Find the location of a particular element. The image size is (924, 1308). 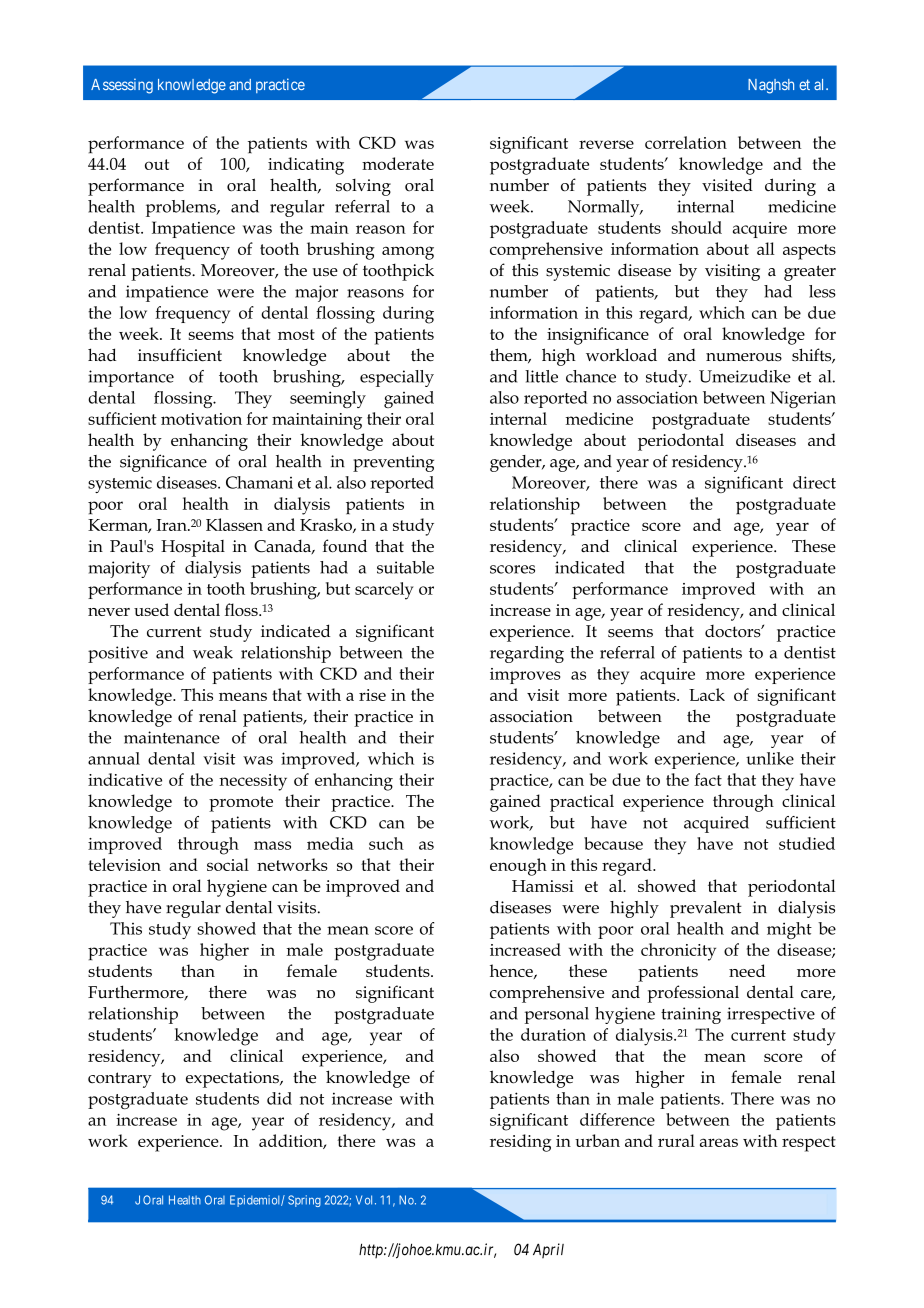

enough is located at coordinates (518, 867).
